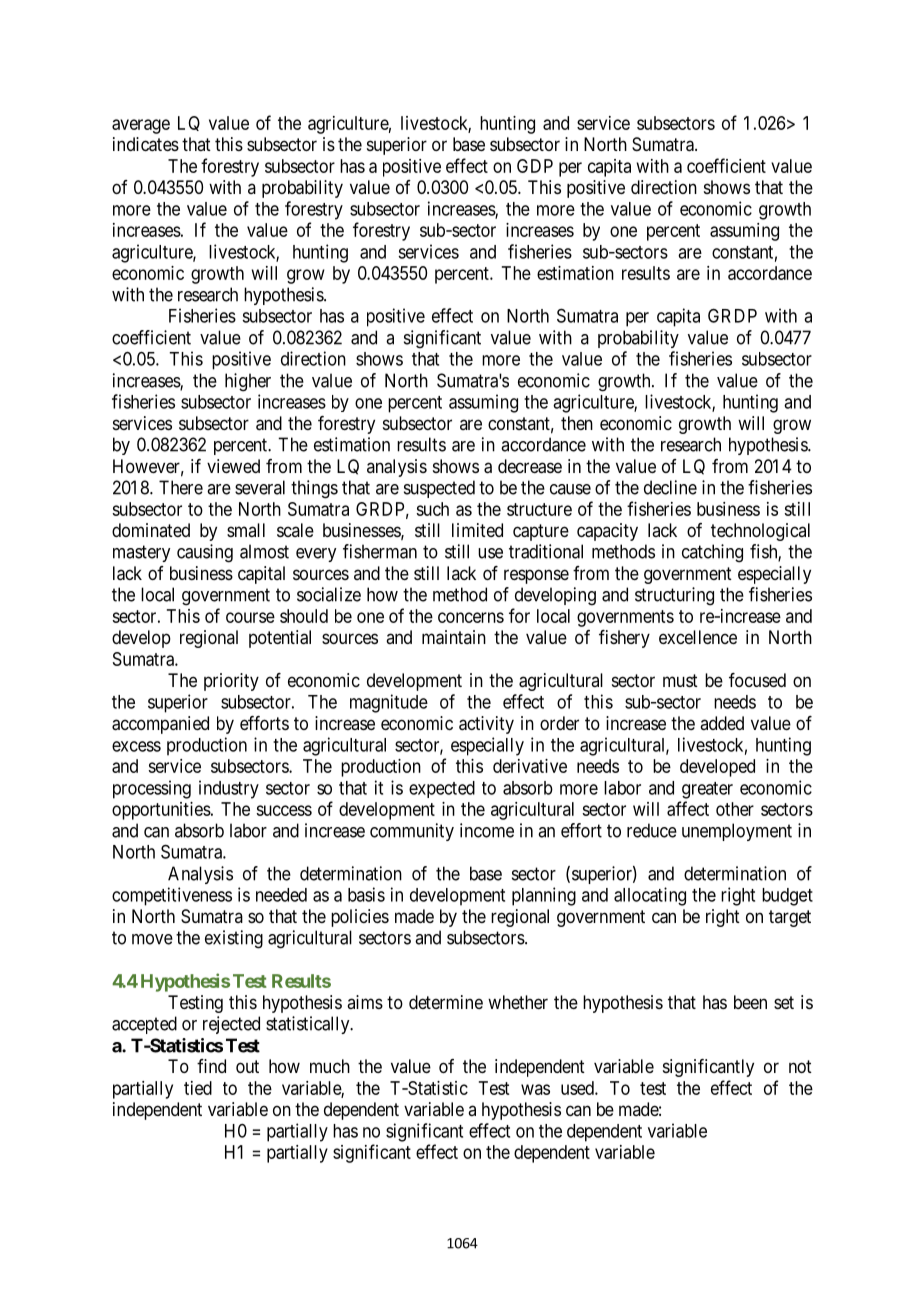 Image resolution: width=924 pixels, height=1308 pixels. I want to click on then, so click(577, 423).
